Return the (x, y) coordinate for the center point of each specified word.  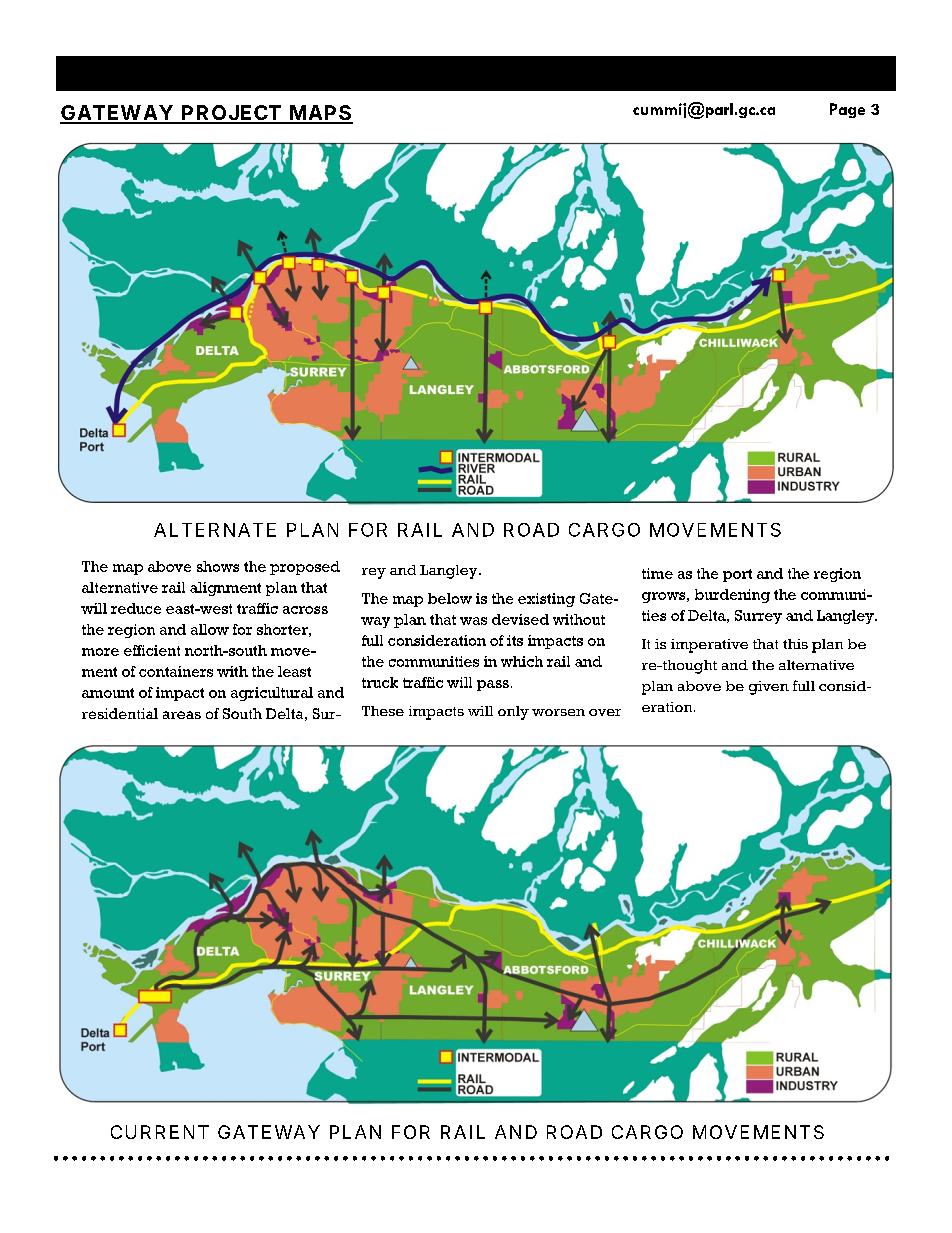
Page (847, 110)
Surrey (758, 617)
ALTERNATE (215, 530)
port (737, 575)
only (513, 713)
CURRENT (160, 1132)
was (473, 621)
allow (210, 629)
